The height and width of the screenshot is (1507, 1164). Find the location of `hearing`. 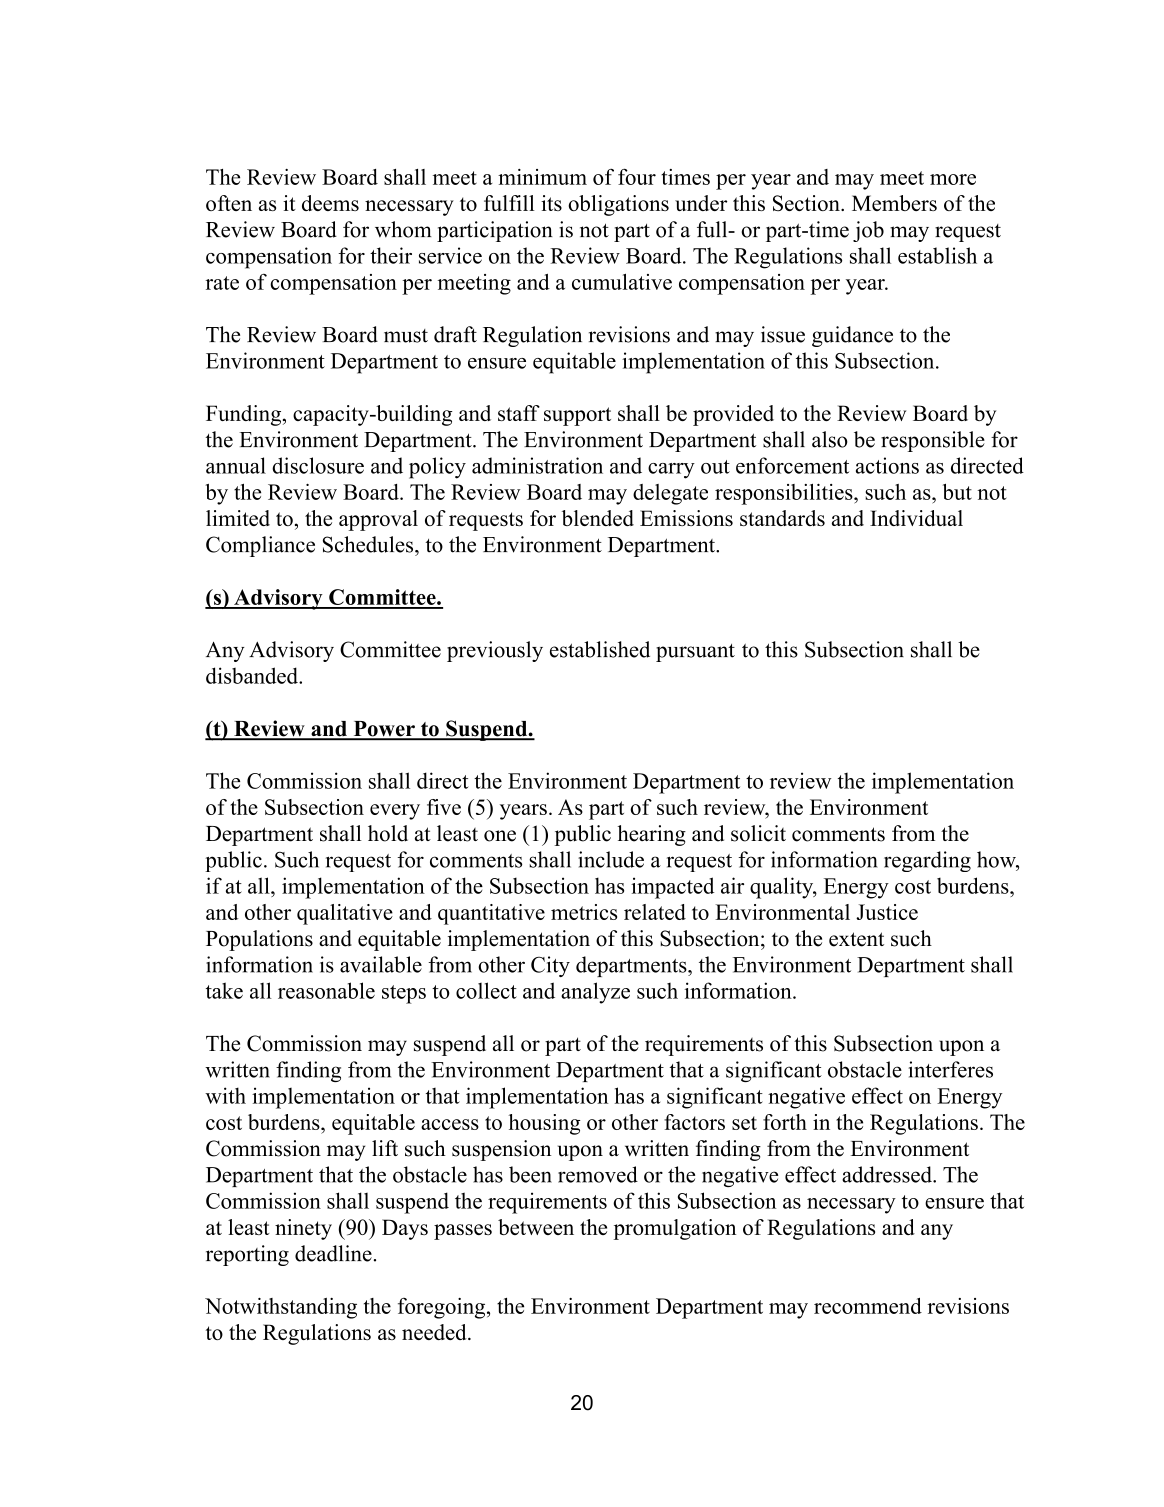

hearing is located at coordinates (652, 835).
